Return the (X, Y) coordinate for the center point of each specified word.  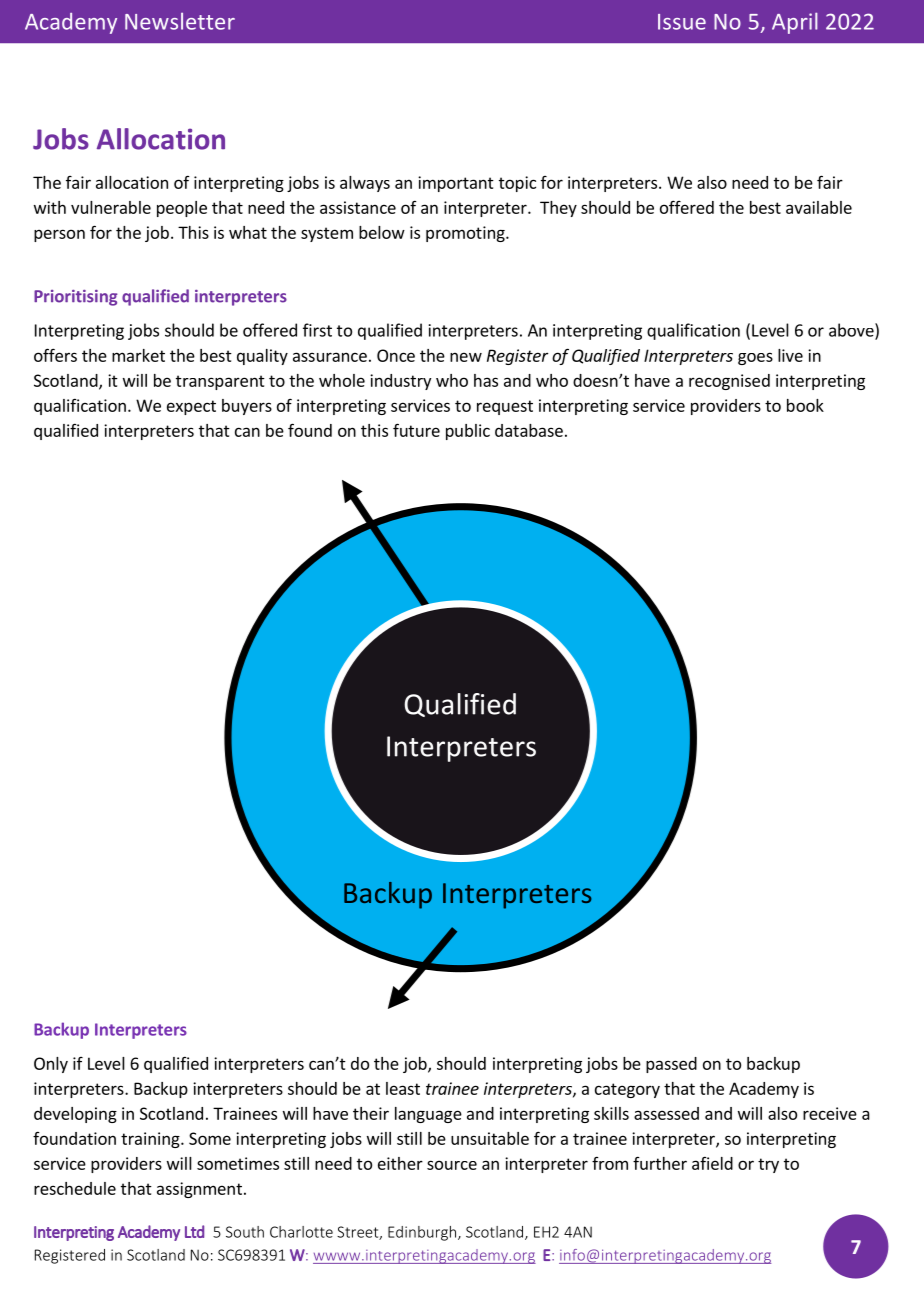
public (468, 432)
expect (191, 407)
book (805, 405)
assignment (199, 1190)
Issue (682, 22)
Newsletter (180, 21)
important (456, 184)
